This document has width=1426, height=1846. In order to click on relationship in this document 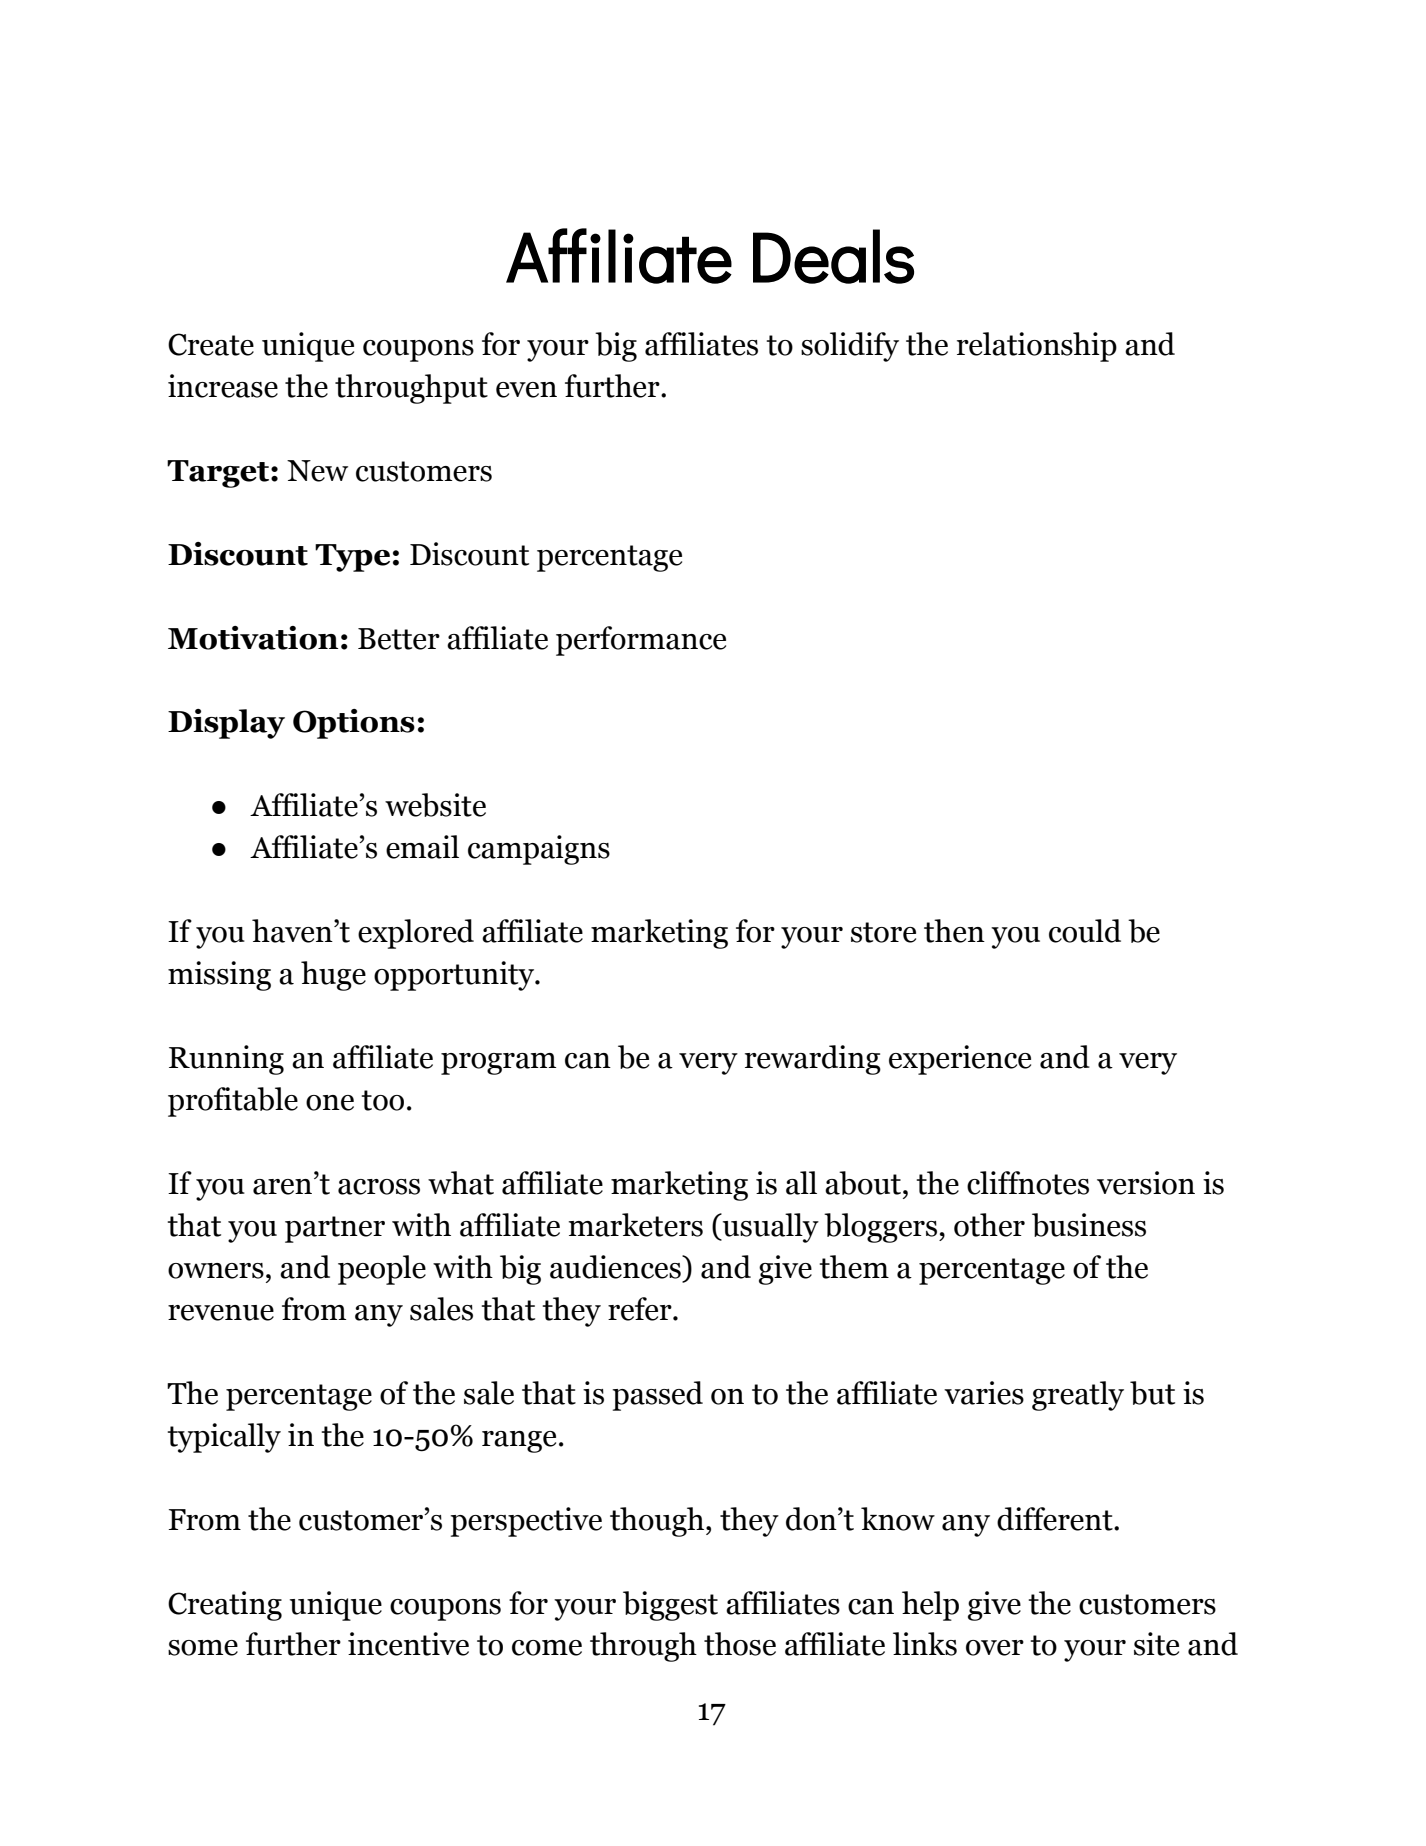, I will do `click(1037, 347)`.
